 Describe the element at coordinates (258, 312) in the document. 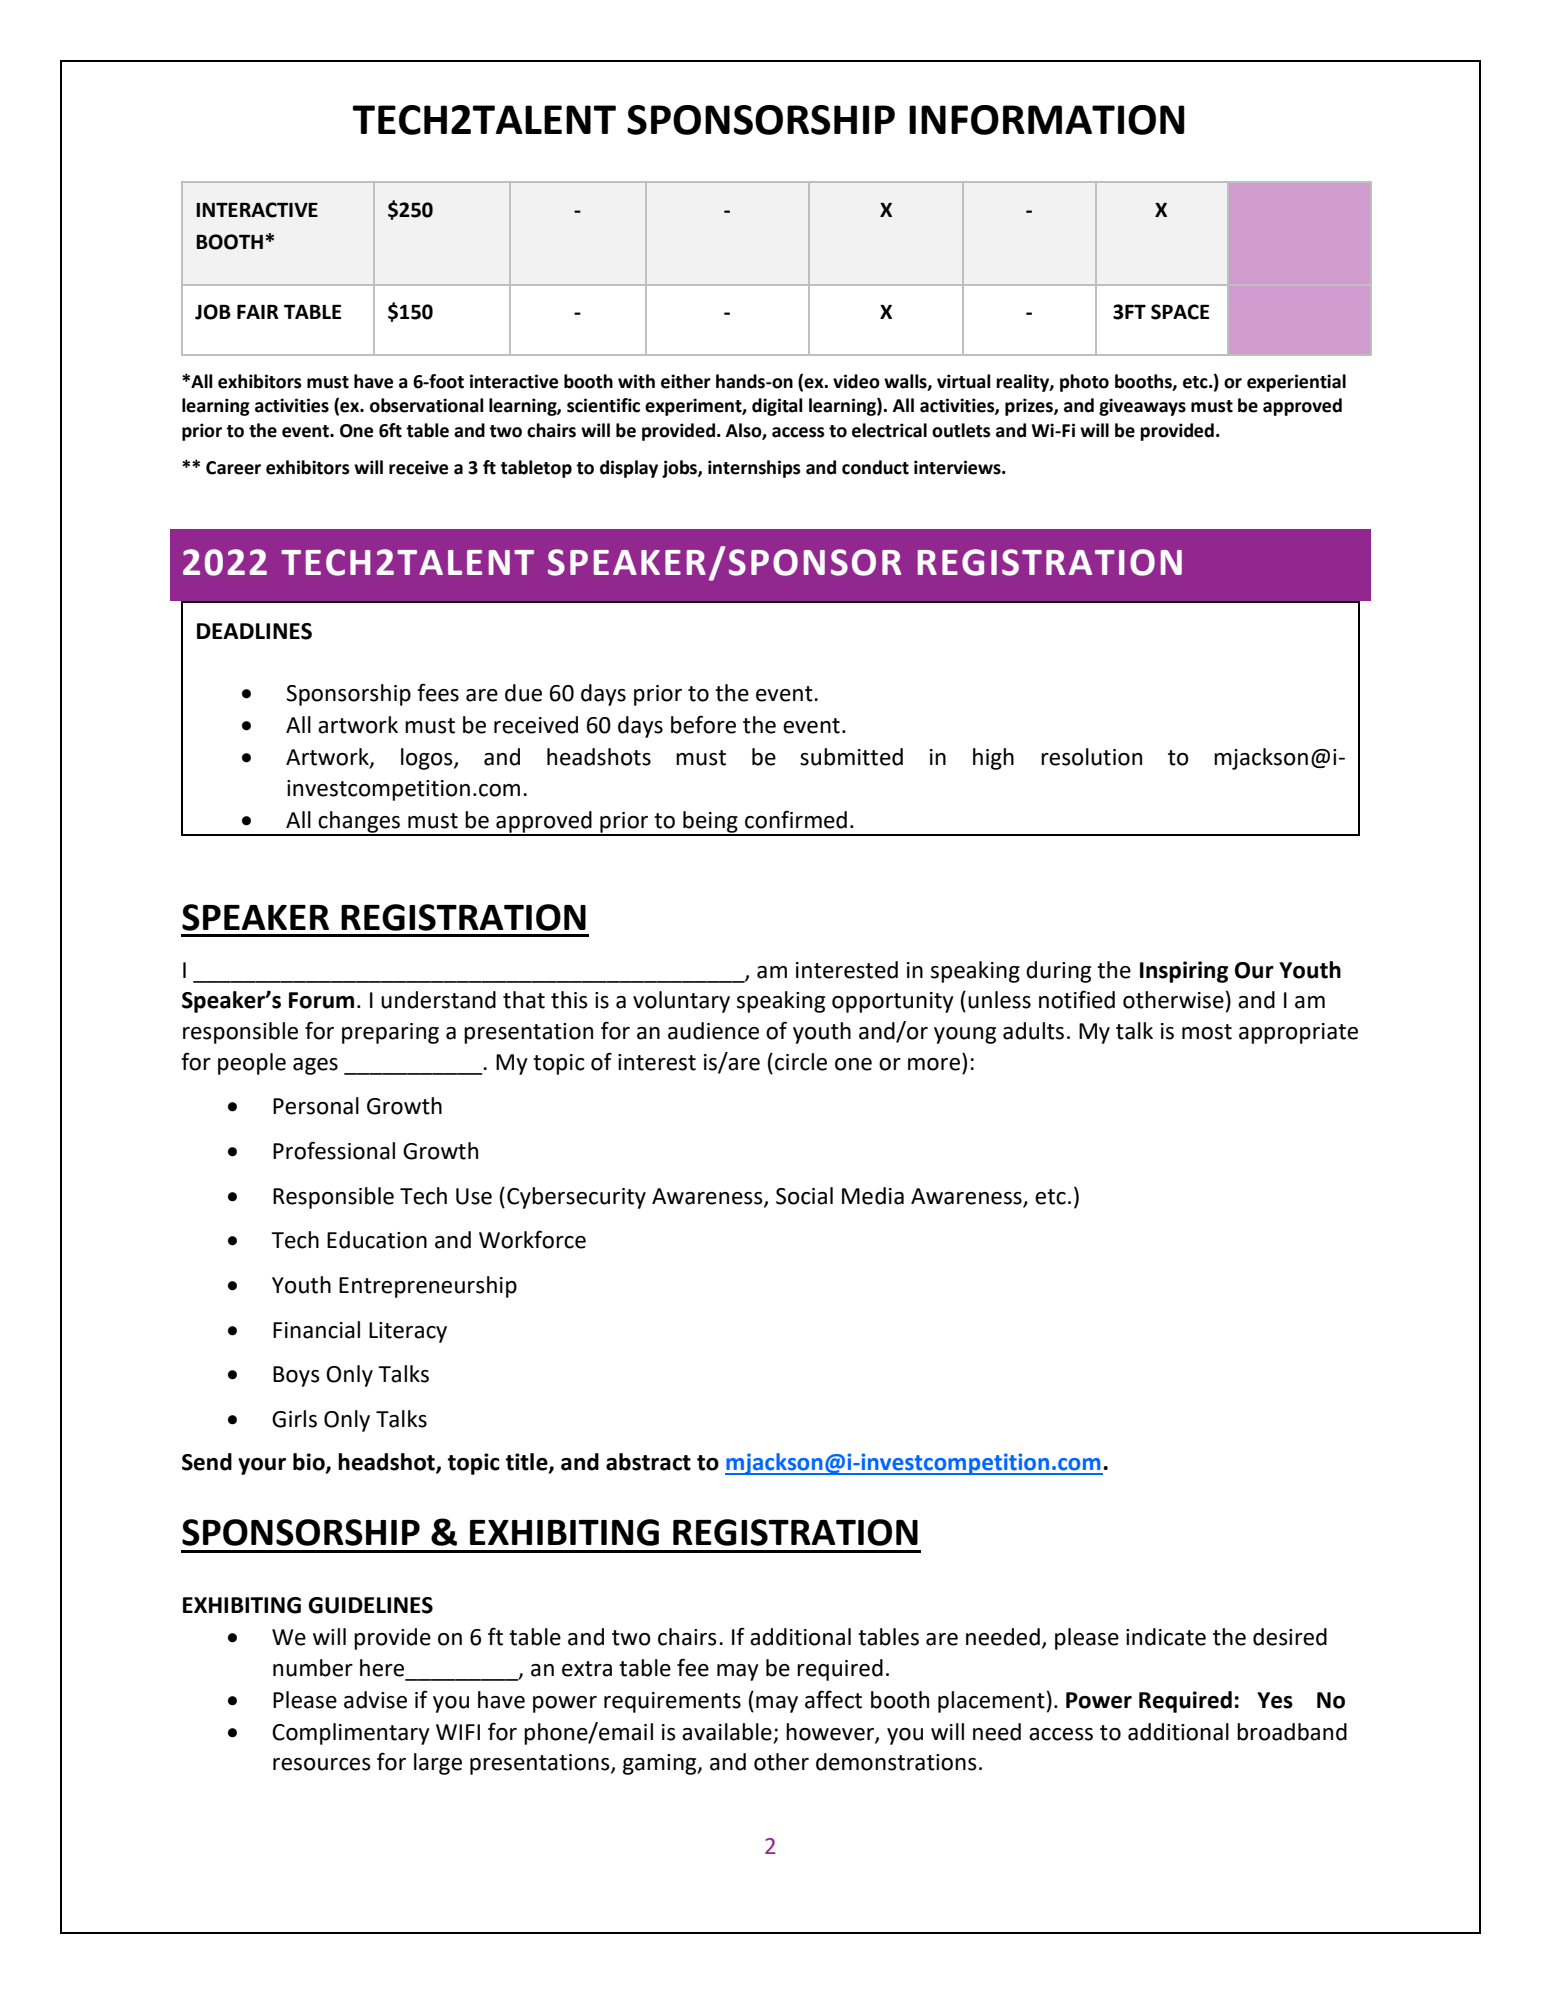

I see `FAIR` at that location.
